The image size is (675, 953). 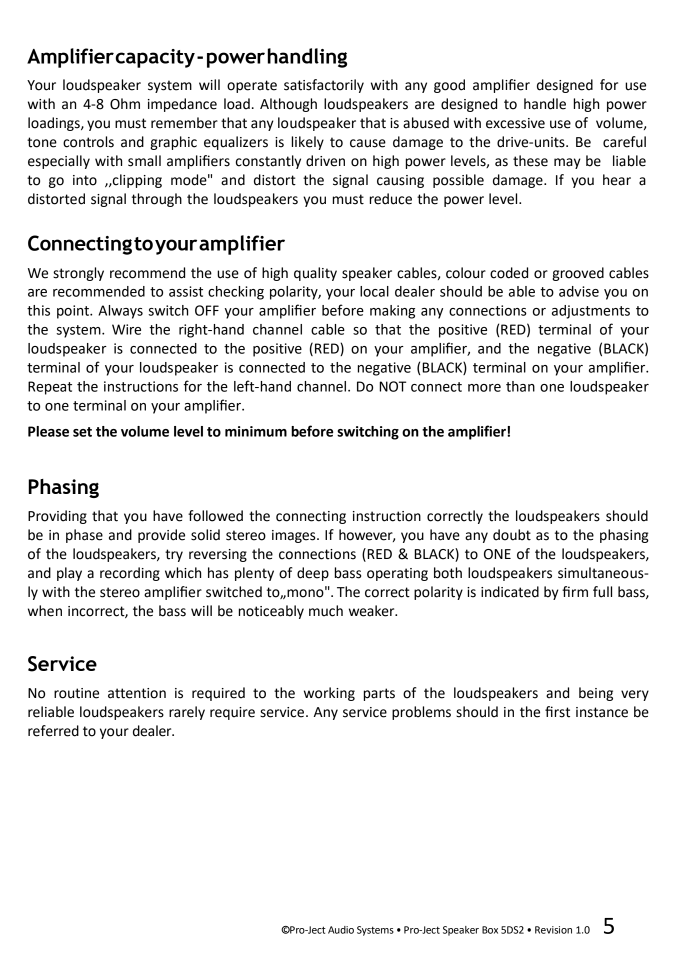 What do you see at coordinates (515, 123) in the screenshot?
I see `excessive` at bounding box center [515, 123].
